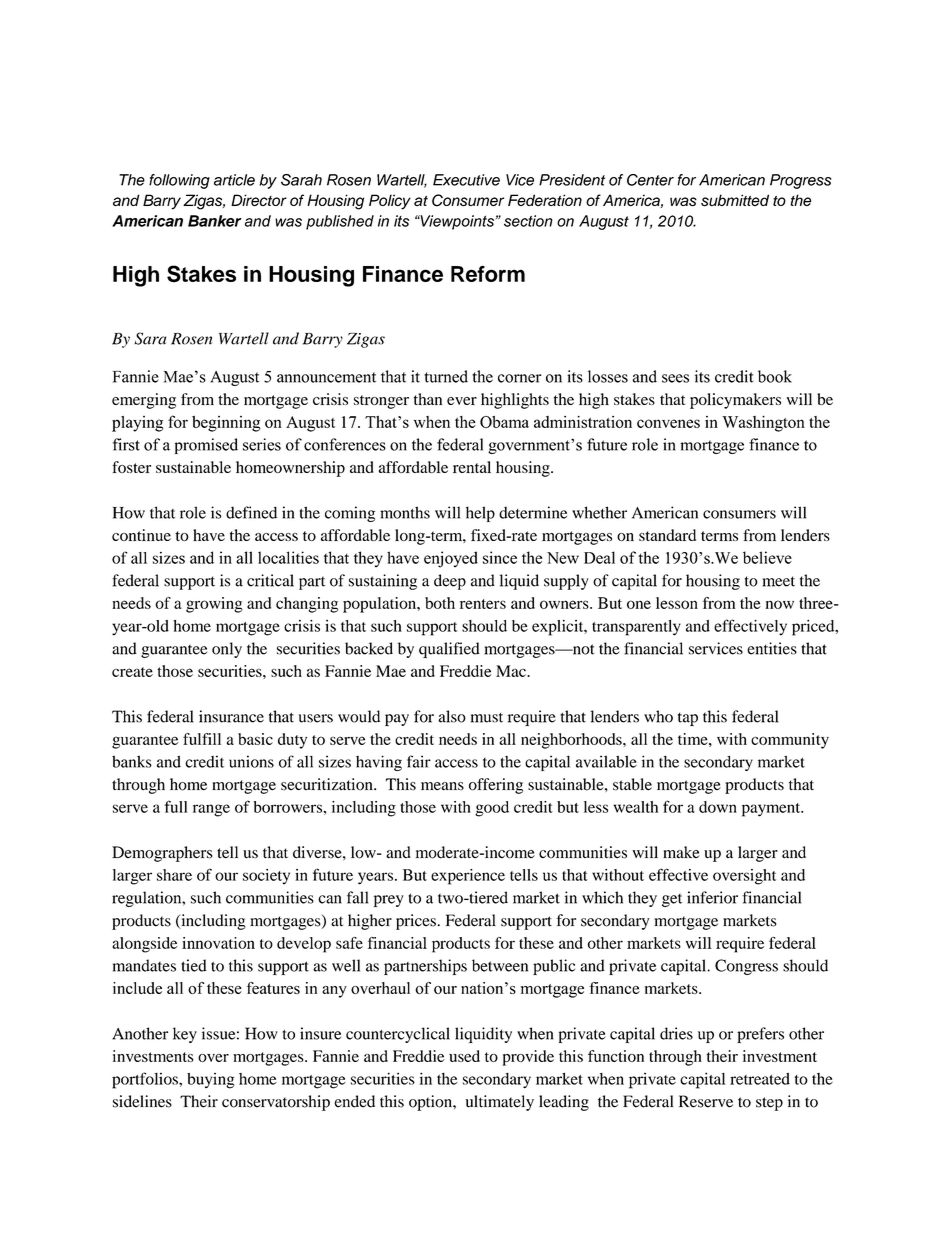 This document has height=1233, width=952. Describe the element at coordinates (251, 512) in the document. I see `defined` at that location.
